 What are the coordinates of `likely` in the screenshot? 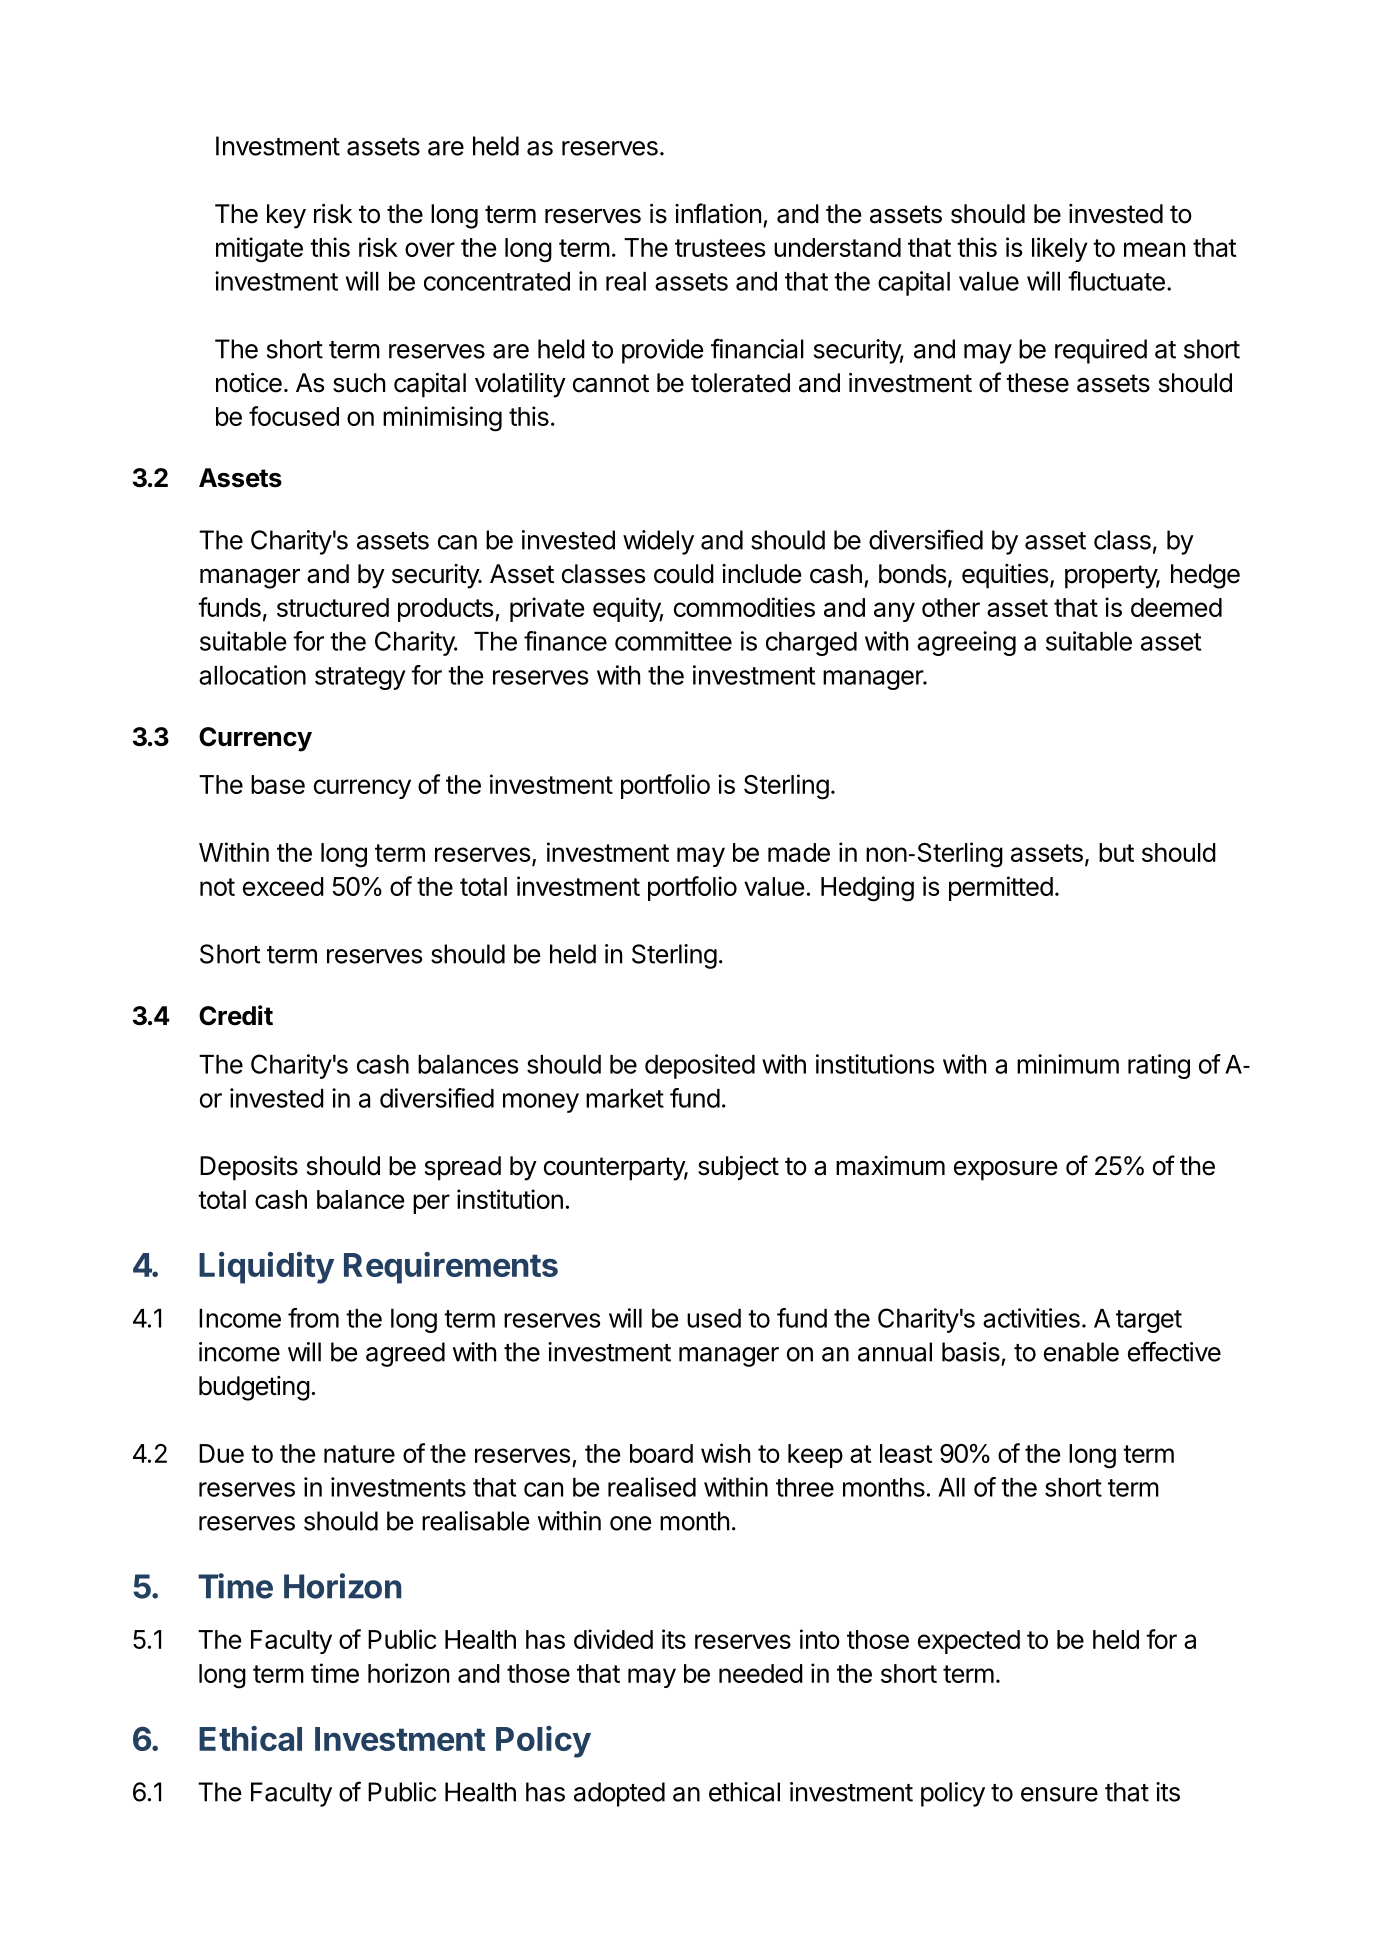 It's located at (1060, 249).
